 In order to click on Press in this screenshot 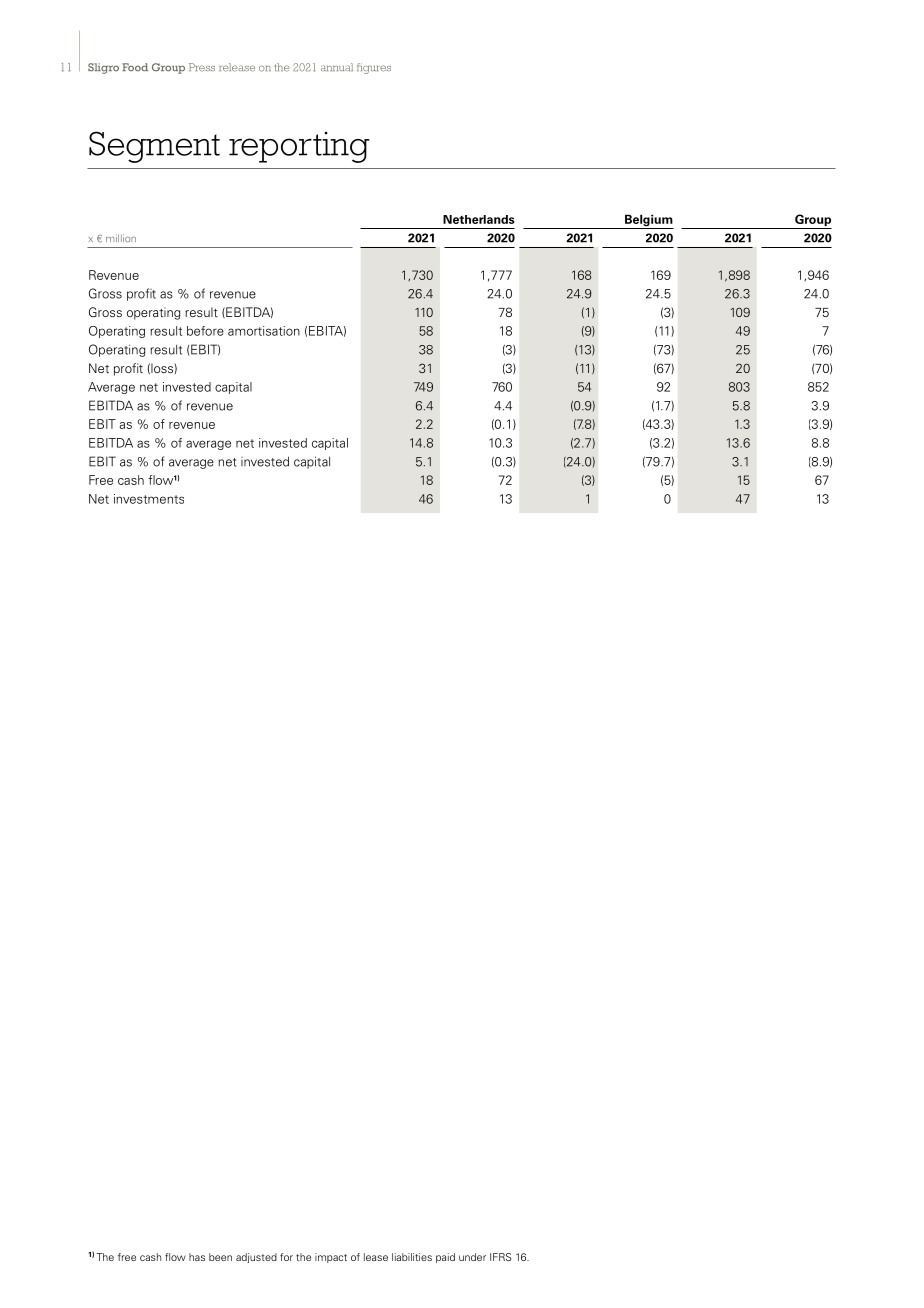, I will do `click(202, 67)`.
